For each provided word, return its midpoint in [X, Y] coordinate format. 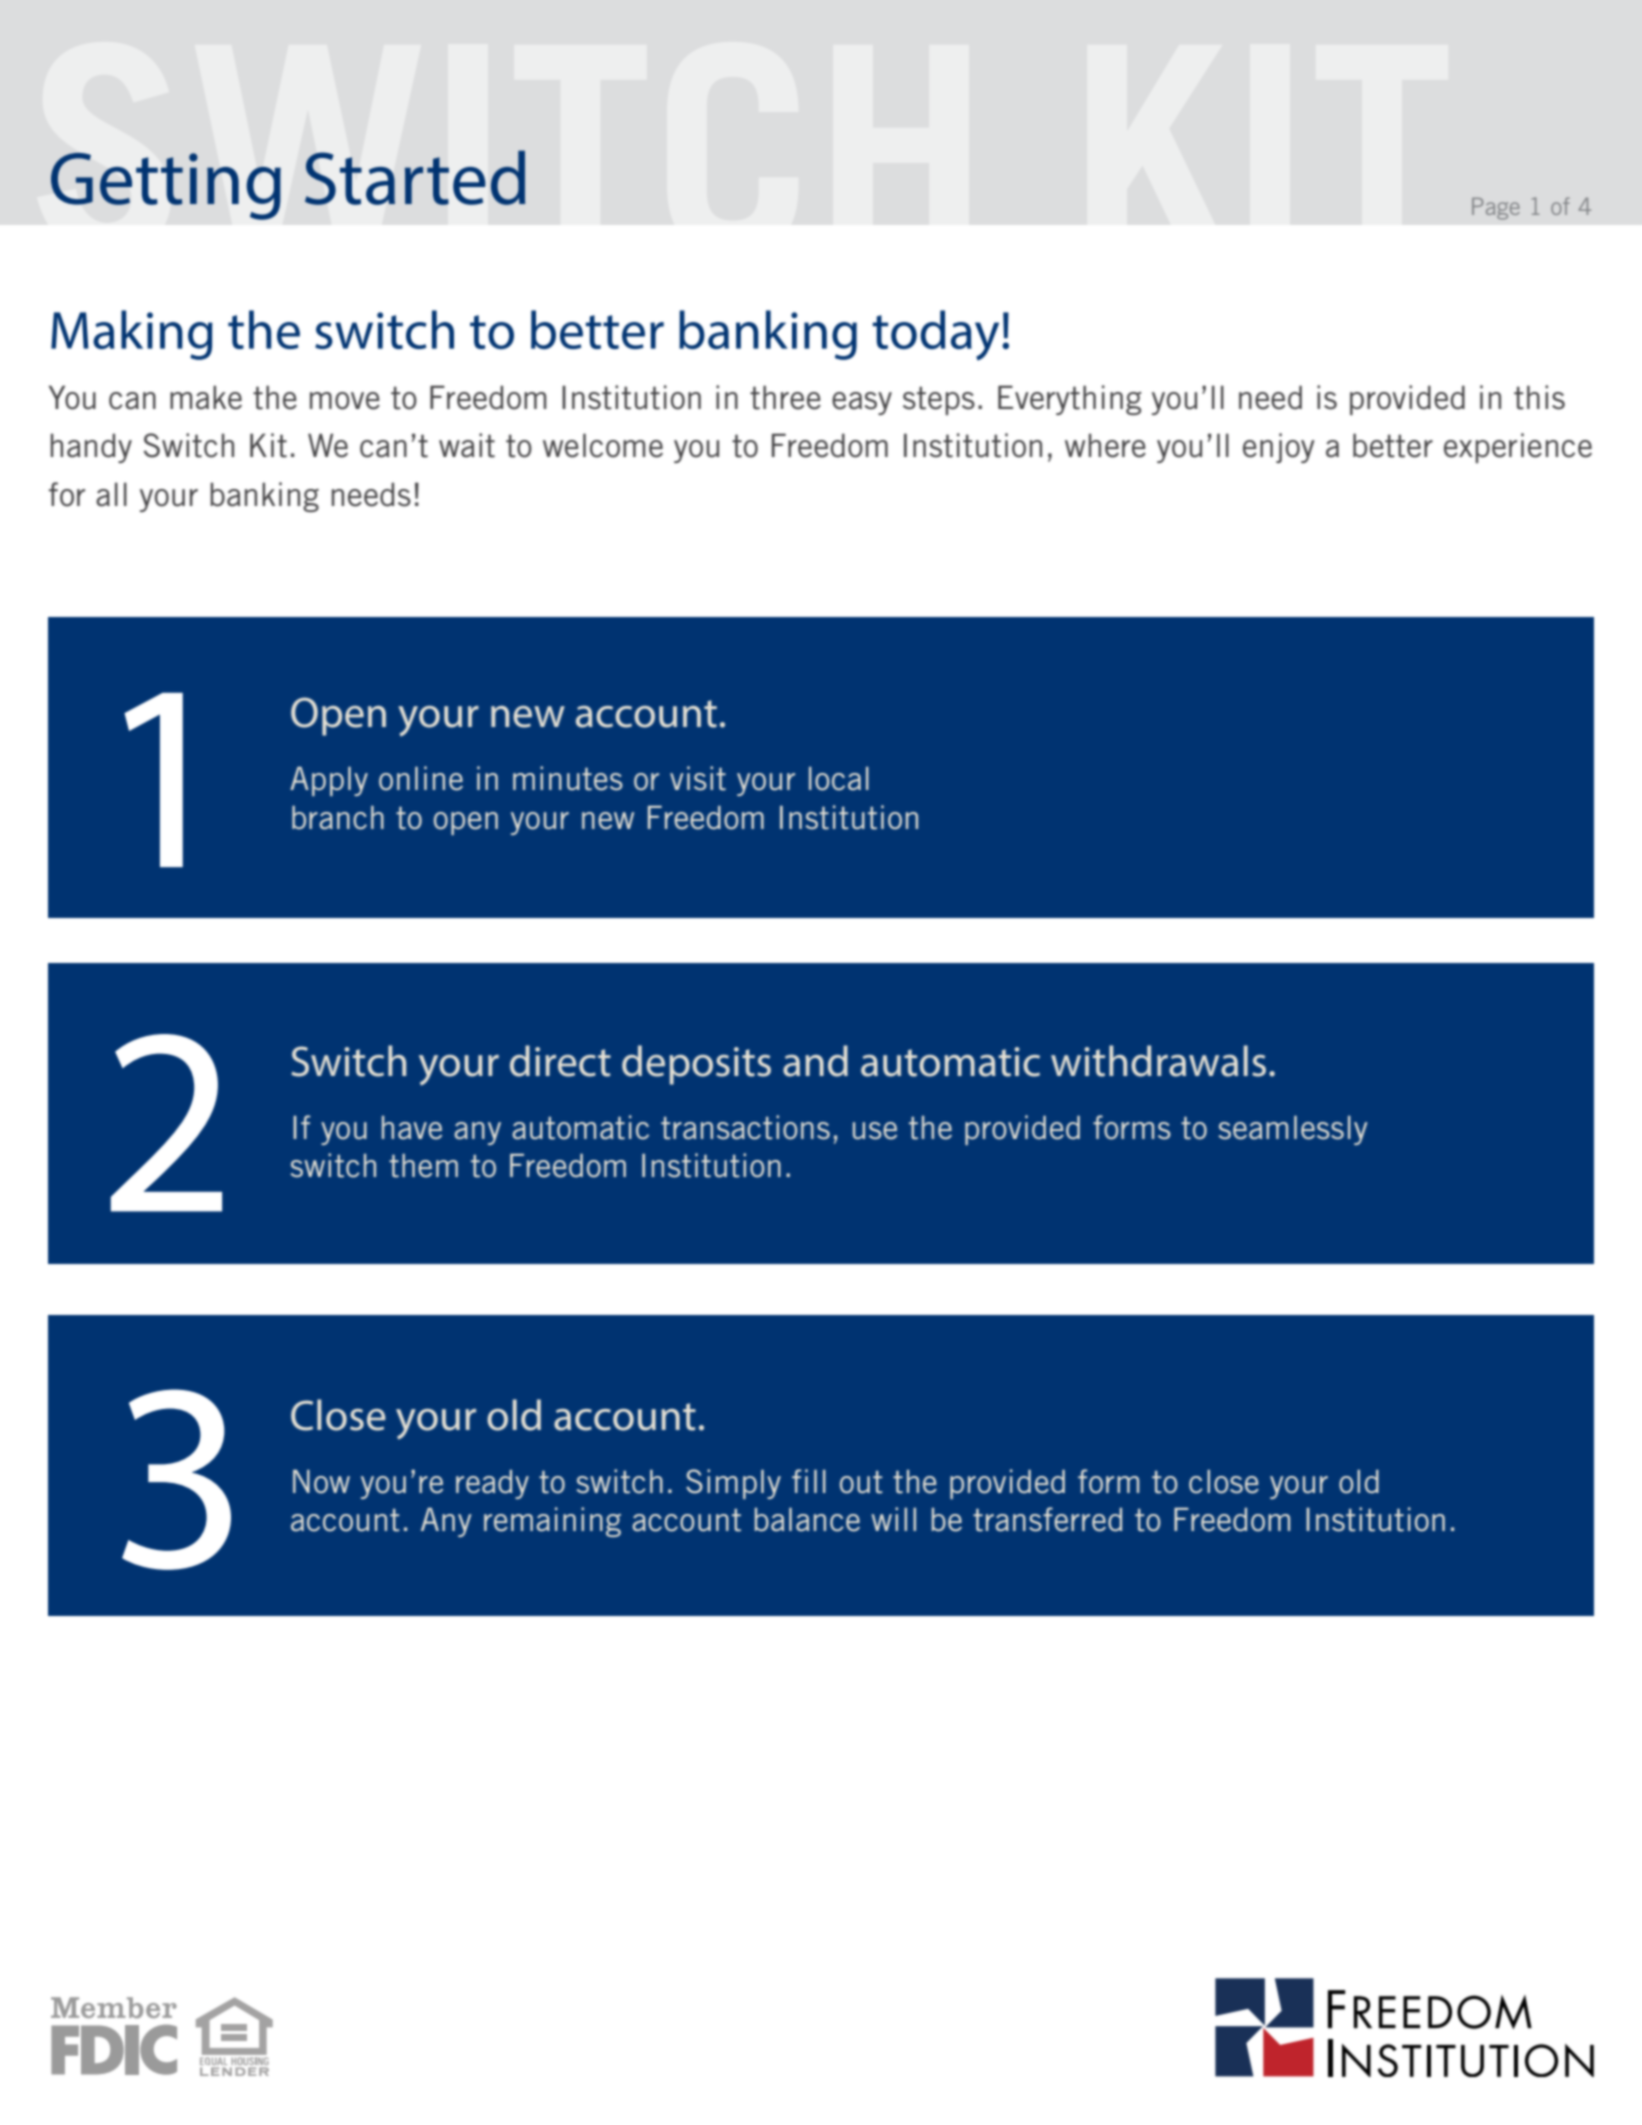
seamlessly [1293, 1130]
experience [1518, 448]
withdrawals [1158, 1061]
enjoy [1279, 448]
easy [862, 403]
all [111, 494]
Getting [166, 186]
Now [321, 1482]
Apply [329, 781]
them [423, 1166]
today [936, 335]
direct [560, 1061]
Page [1496, 209]
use [875, 1131]
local [839, 779]
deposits [696, 1065]
